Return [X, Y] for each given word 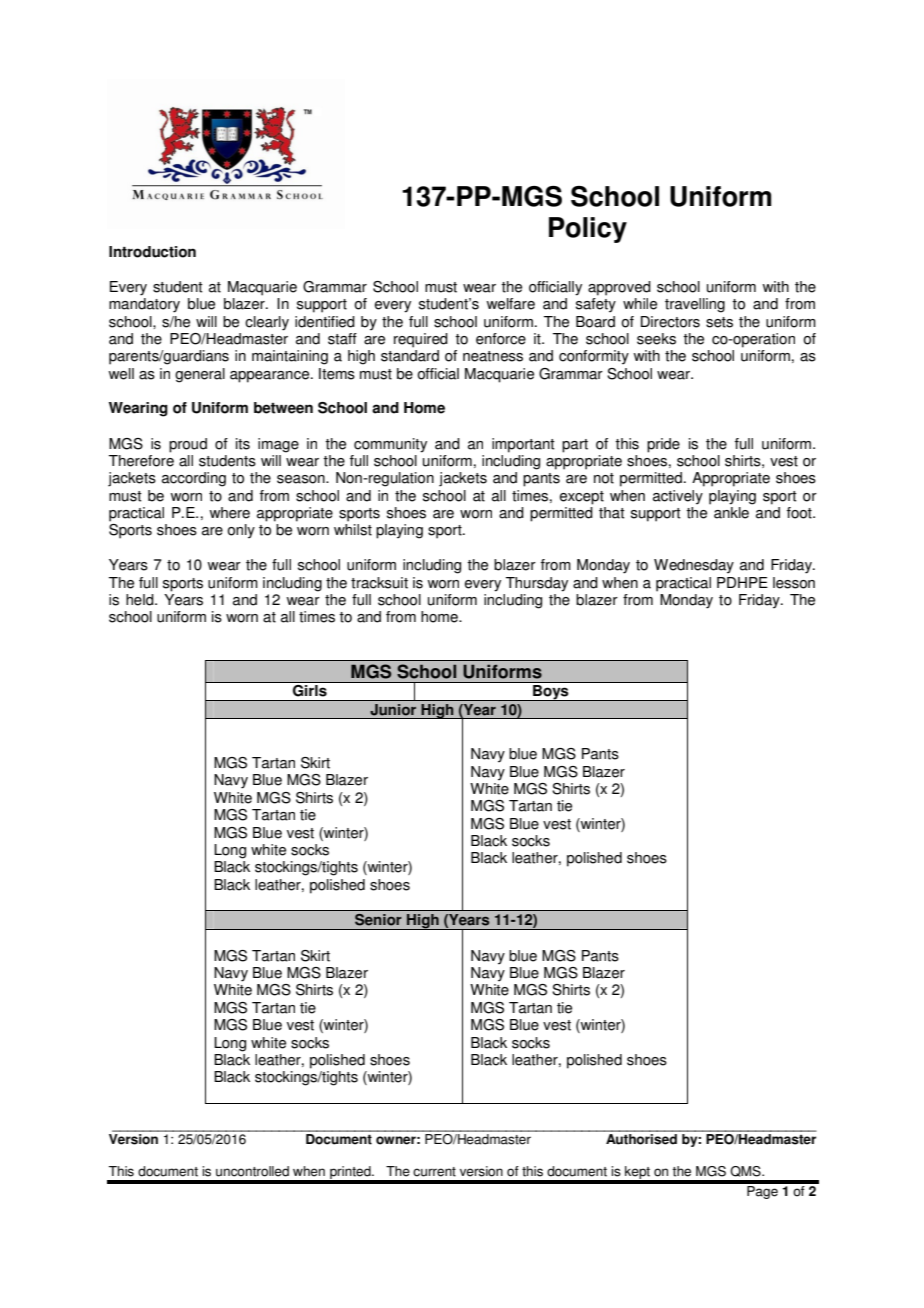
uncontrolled [252, 1171]
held [141, 600]
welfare [510, 304]
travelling [695, 305]
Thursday [537, 584]
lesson [794, 583]
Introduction [152, 252]
